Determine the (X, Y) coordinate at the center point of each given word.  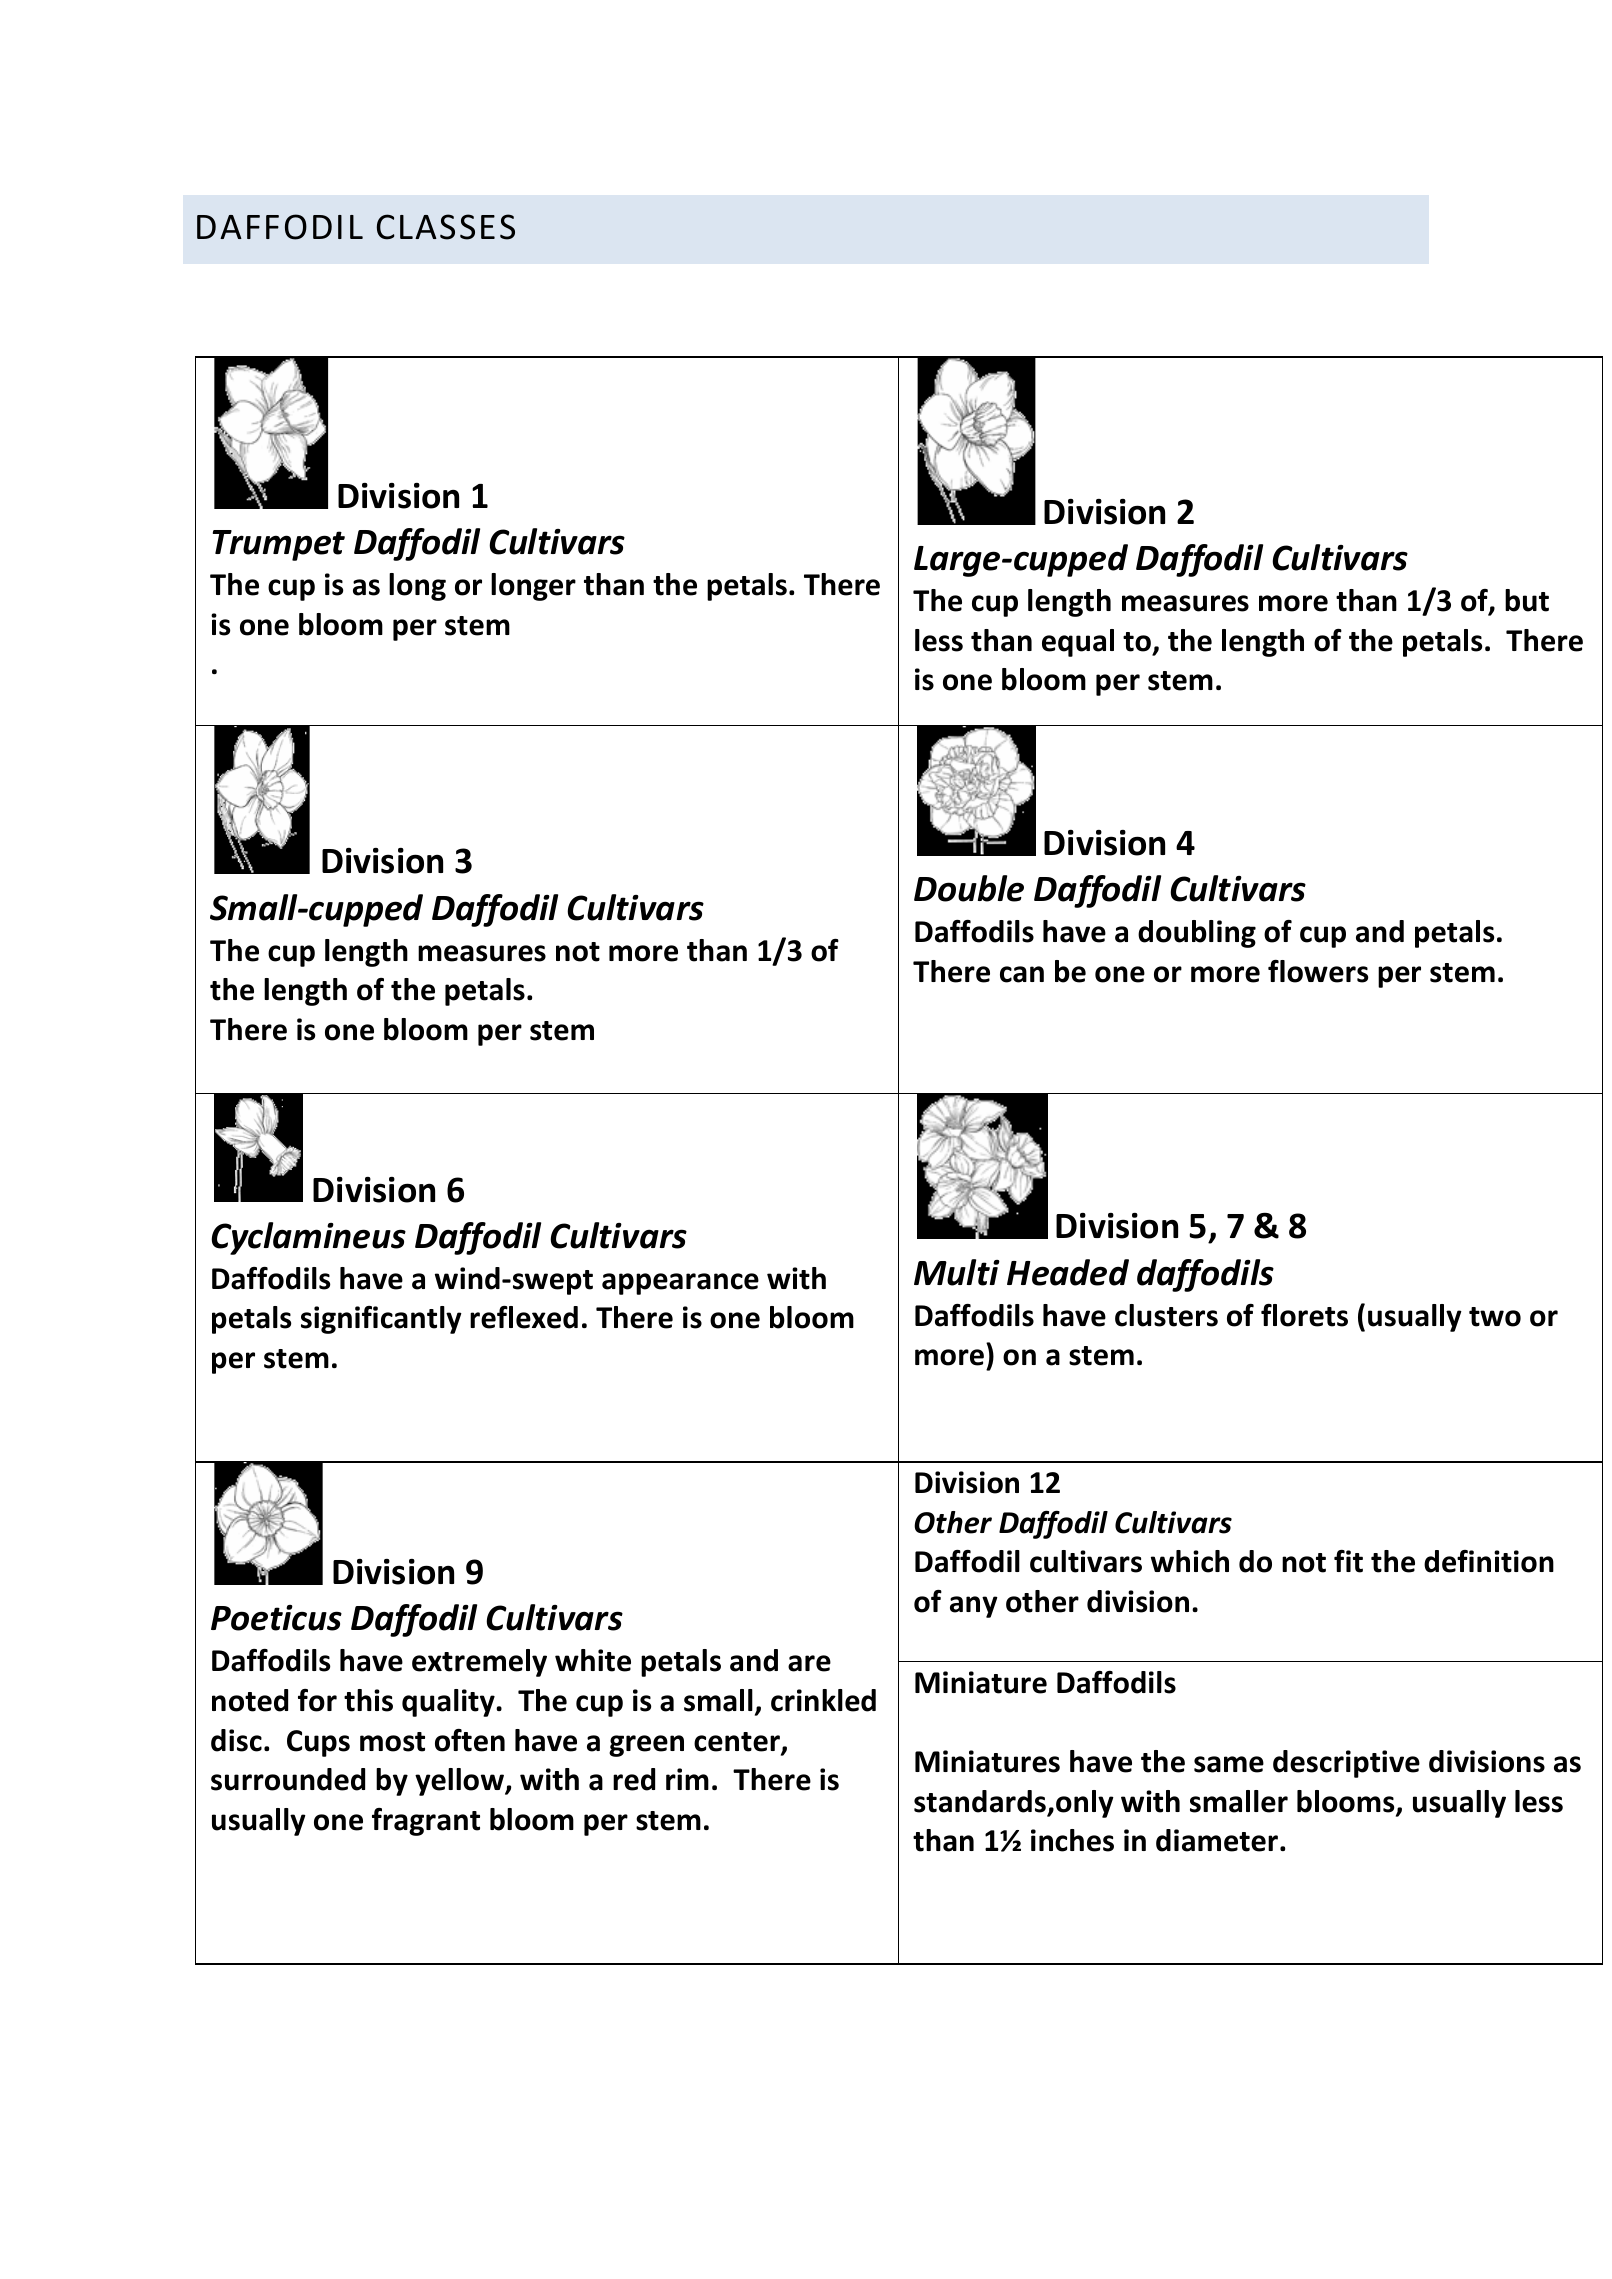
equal (1078, 643)
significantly (381, 1320)
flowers (1318, 971)
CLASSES (446, 227)
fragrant (426, 1822)
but (1527, 600)
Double (969, 888)
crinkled (823, 1700)
